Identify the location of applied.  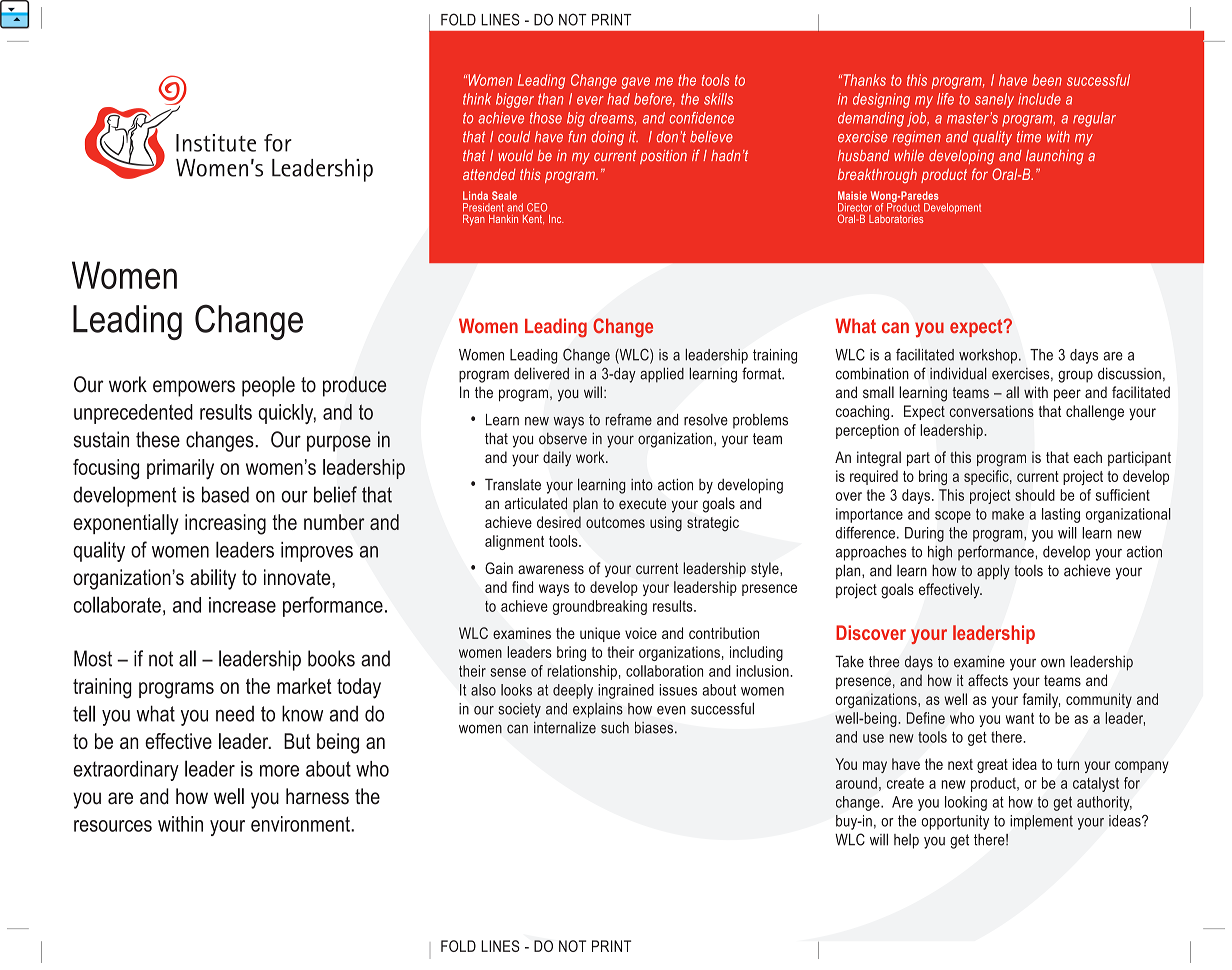
(662, 375).
